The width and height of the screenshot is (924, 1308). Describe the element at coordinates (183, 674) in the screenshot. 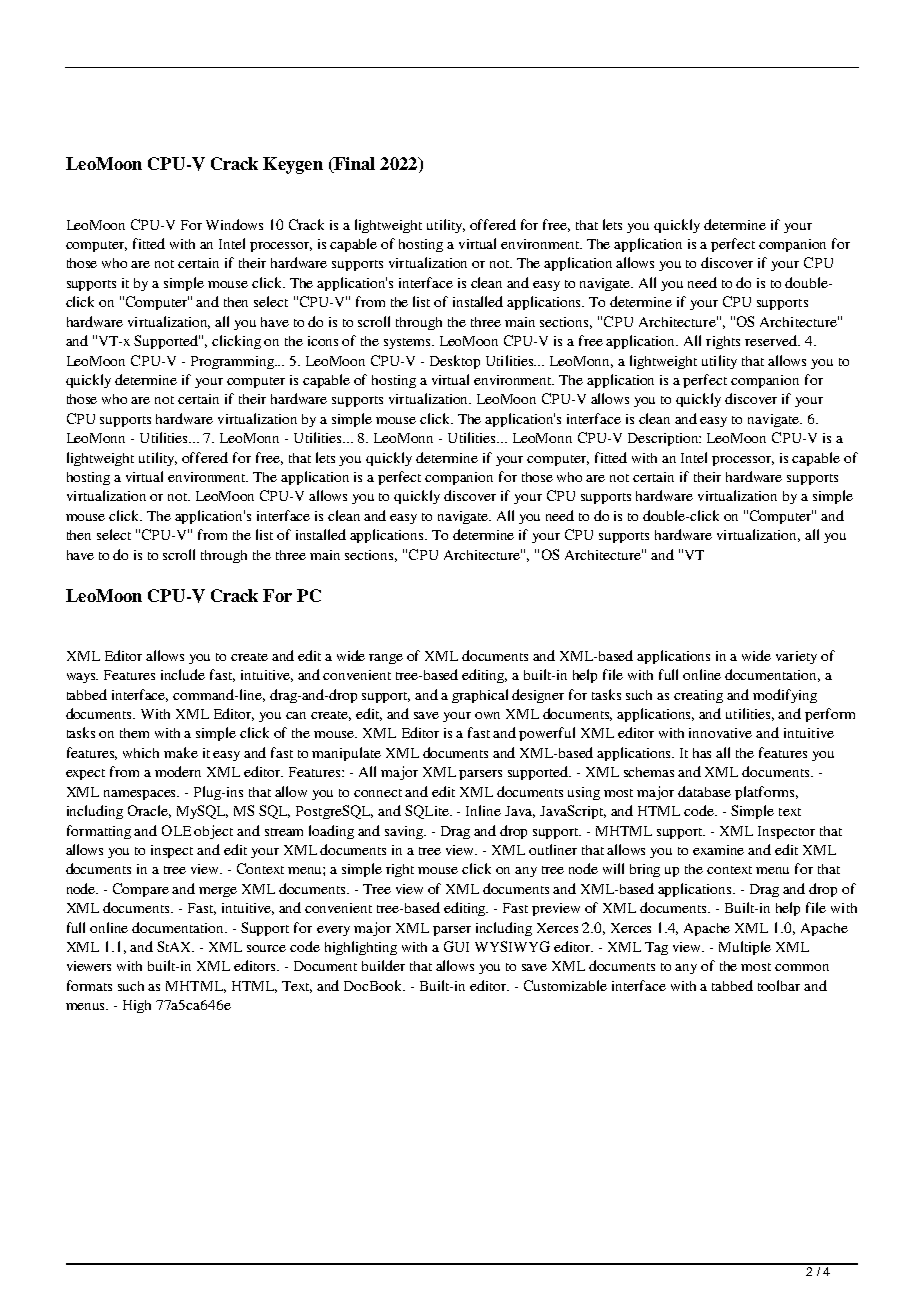

I see `include` at that location.
